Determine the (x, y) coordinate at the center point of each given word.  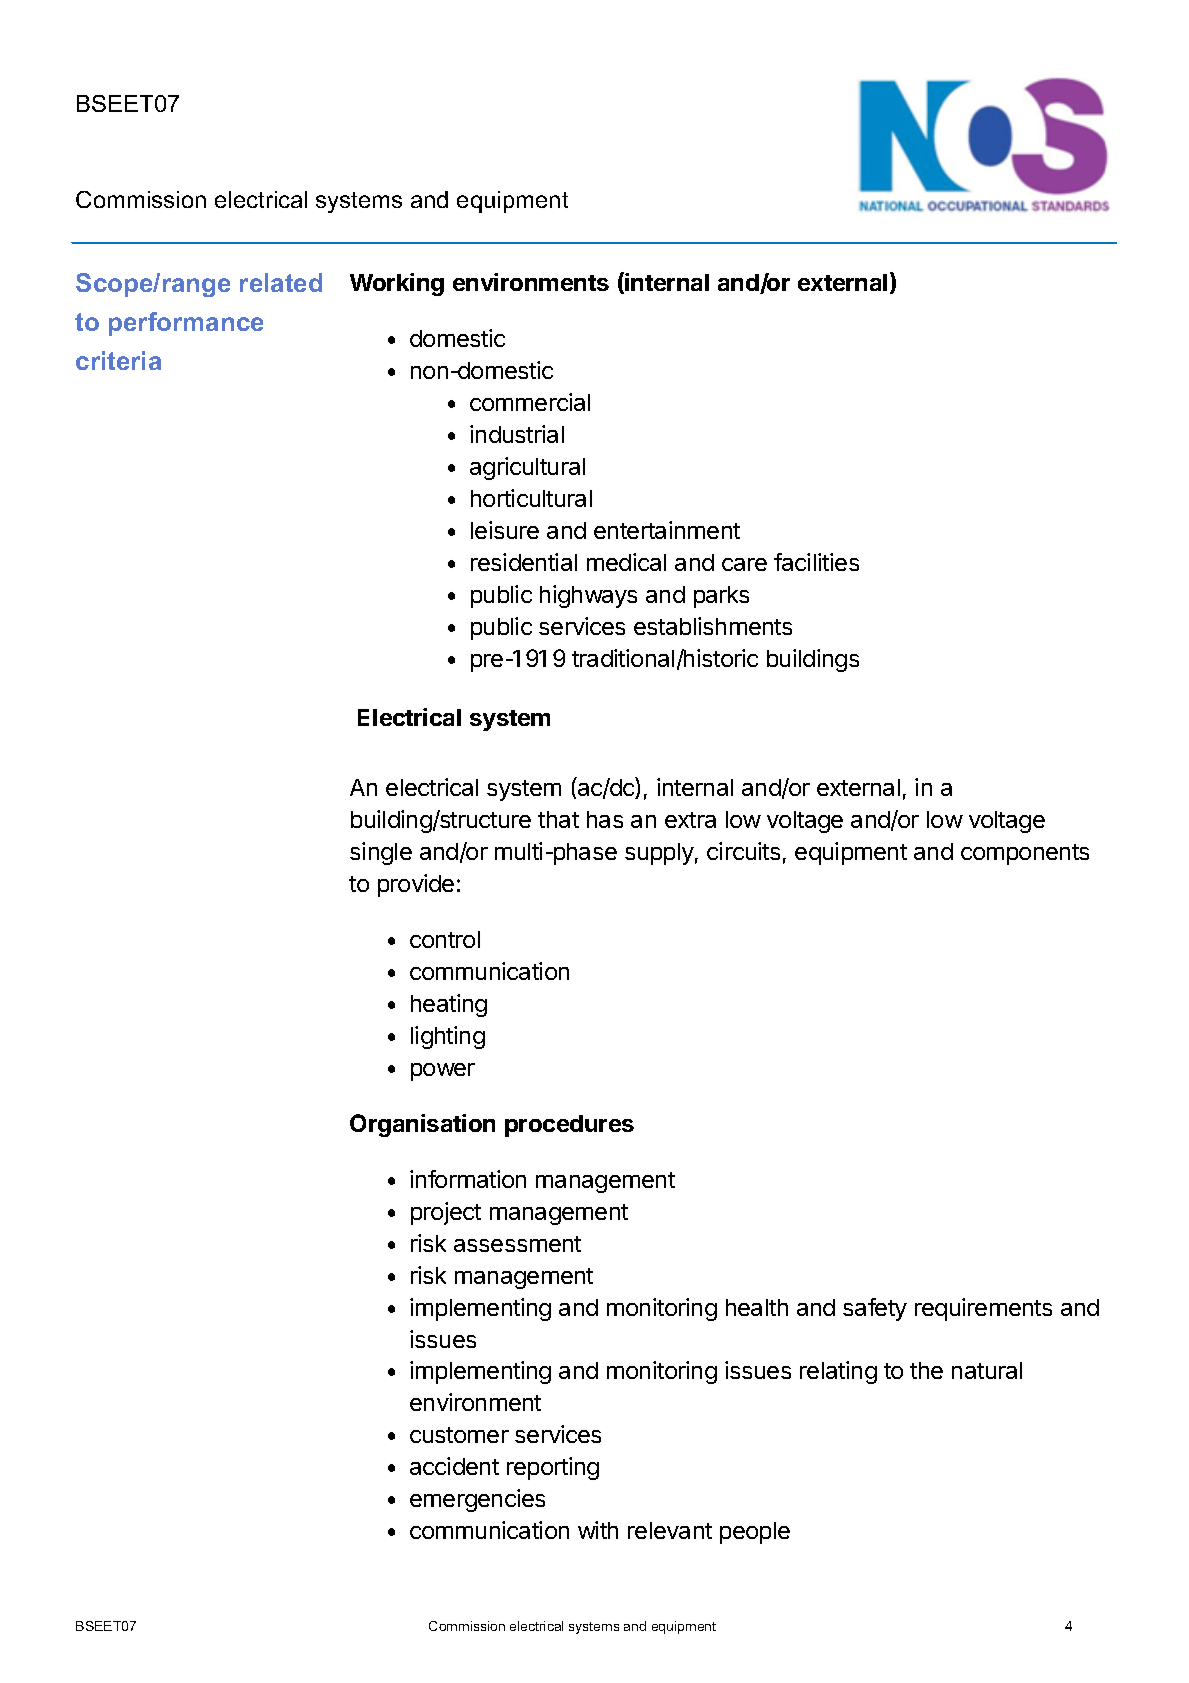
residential (524, 562)
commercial (530, 402)
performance (186, 324)
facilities (816, 562)
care (744, 564)
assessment (517, 1244)
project (446, 1213)
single (381, 853)
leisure (505, 530)
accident (454, 1466)
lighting (448, 1037)
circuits (743, 851)
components (1025, 854)
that (558, 819)
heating (449, 1005)
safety (875, 1309)
